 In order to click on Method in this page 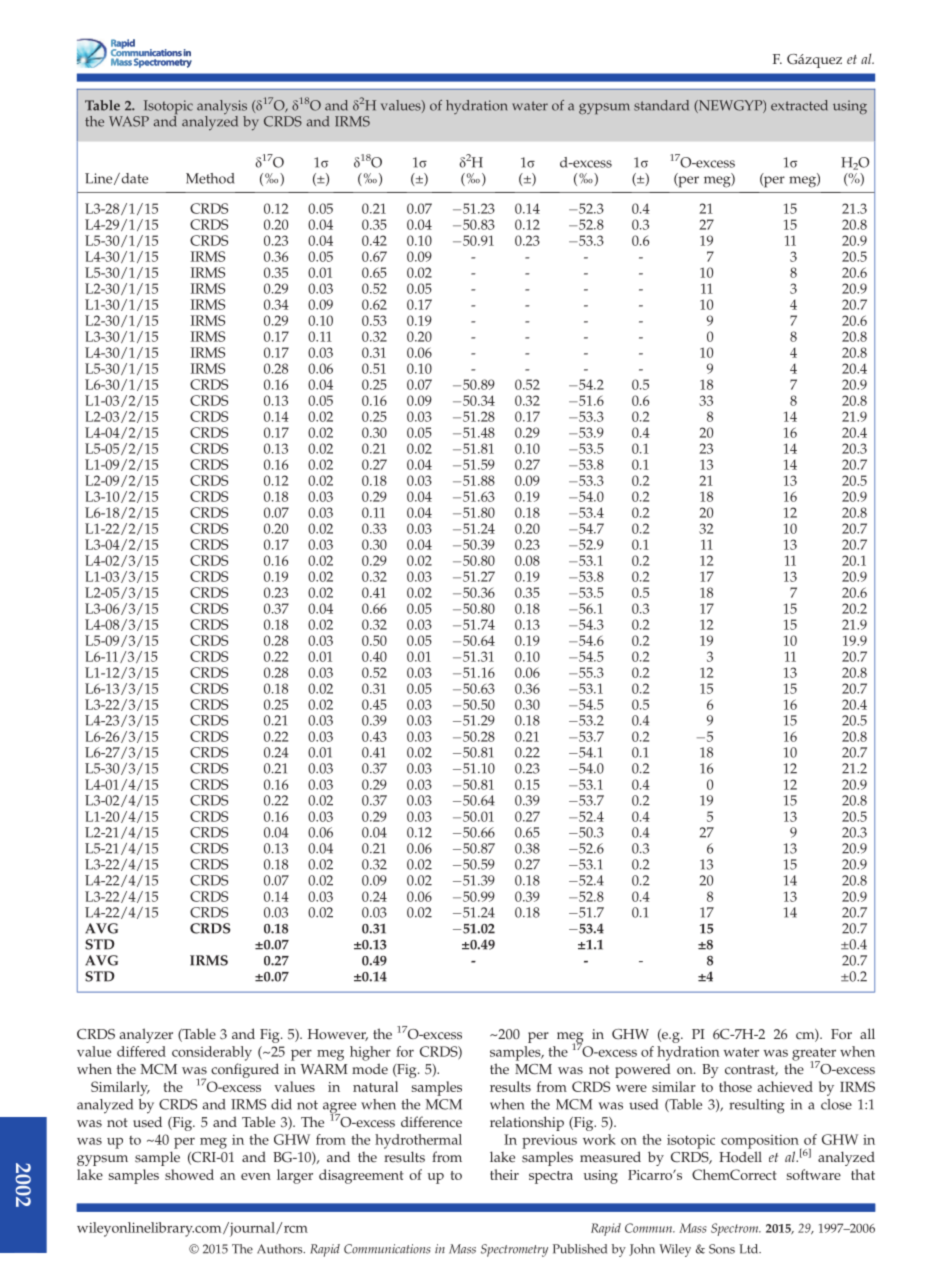, I will do `click(210, 178)`.
